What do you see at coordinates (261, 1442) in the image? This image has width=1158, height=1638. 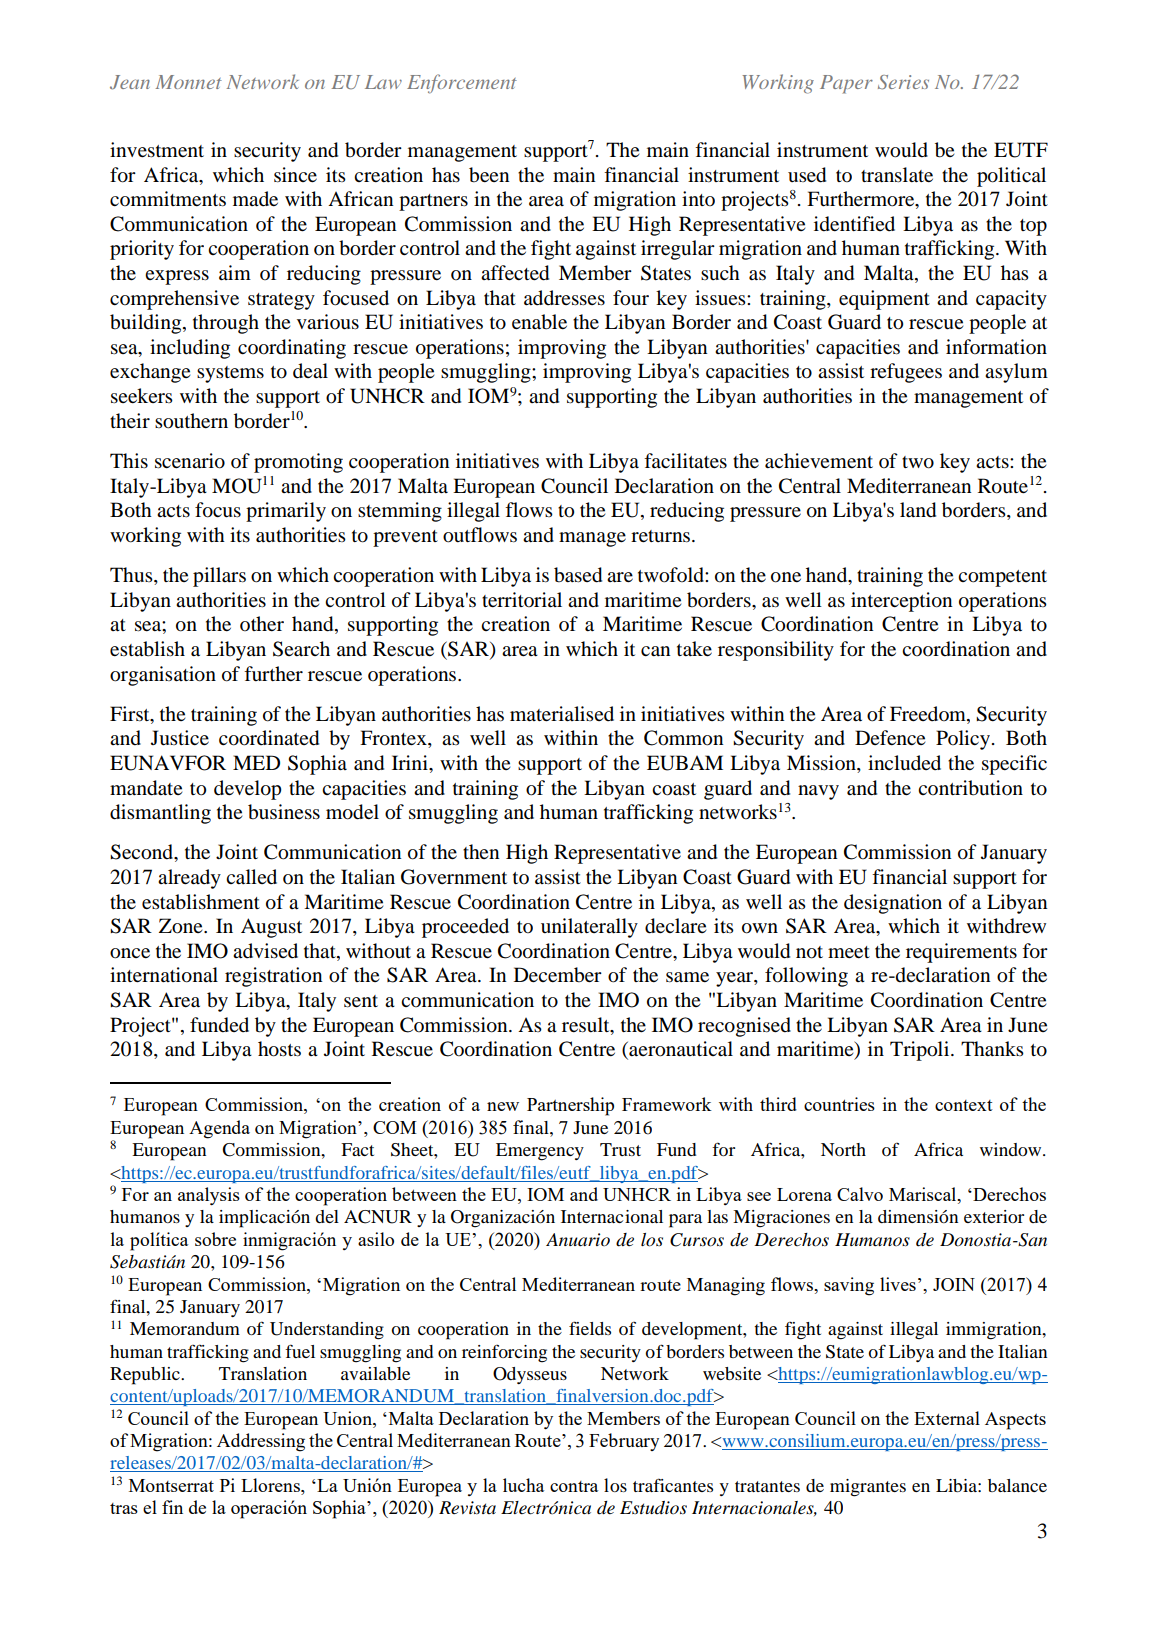 I see `Addressing` at bounding box center [261, 1442].
